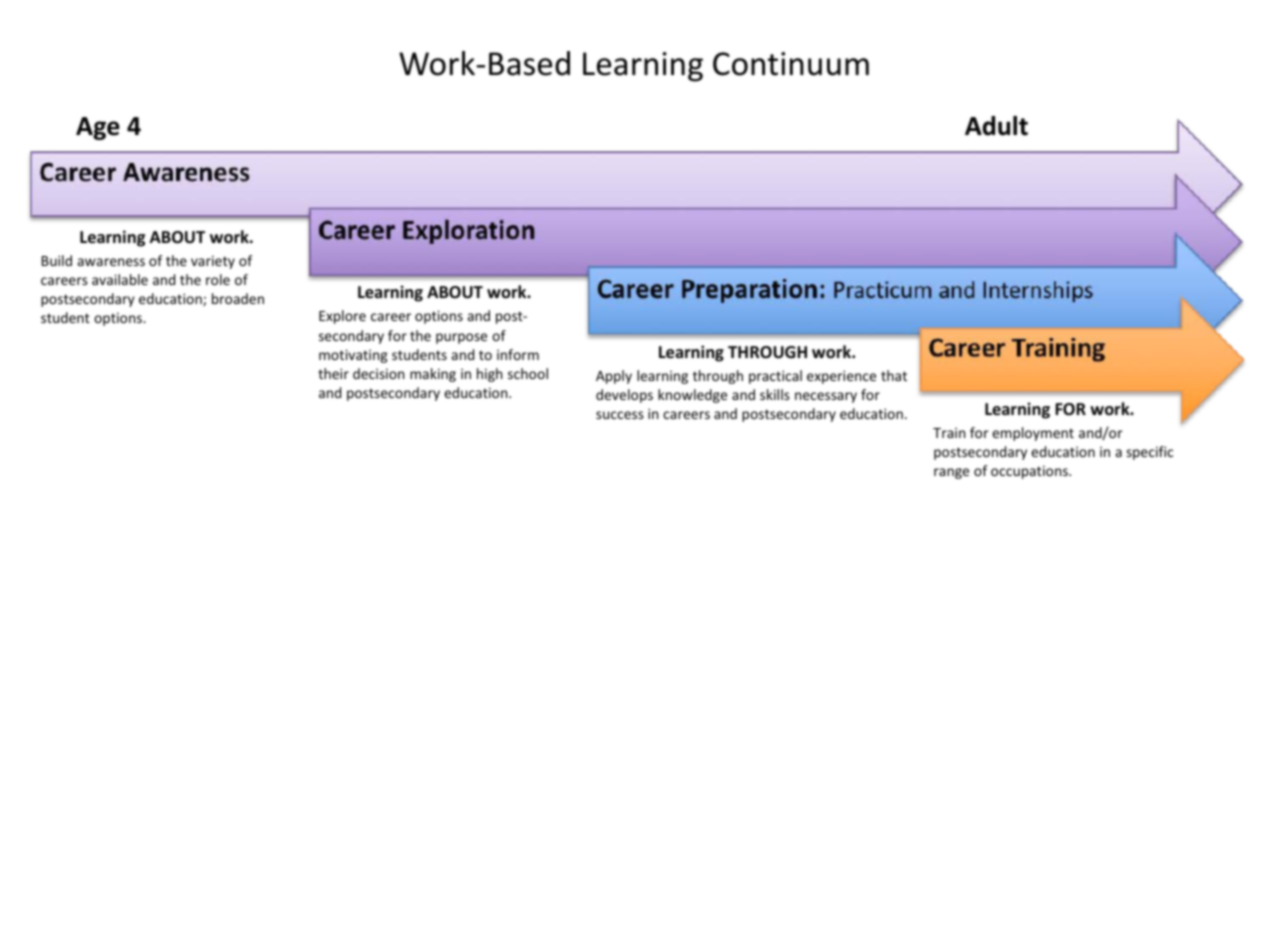 This screenshot has width=1270, height=952. Describe the element at coordinates (98, 128) in the screenshot. I see `Age` at that location.
